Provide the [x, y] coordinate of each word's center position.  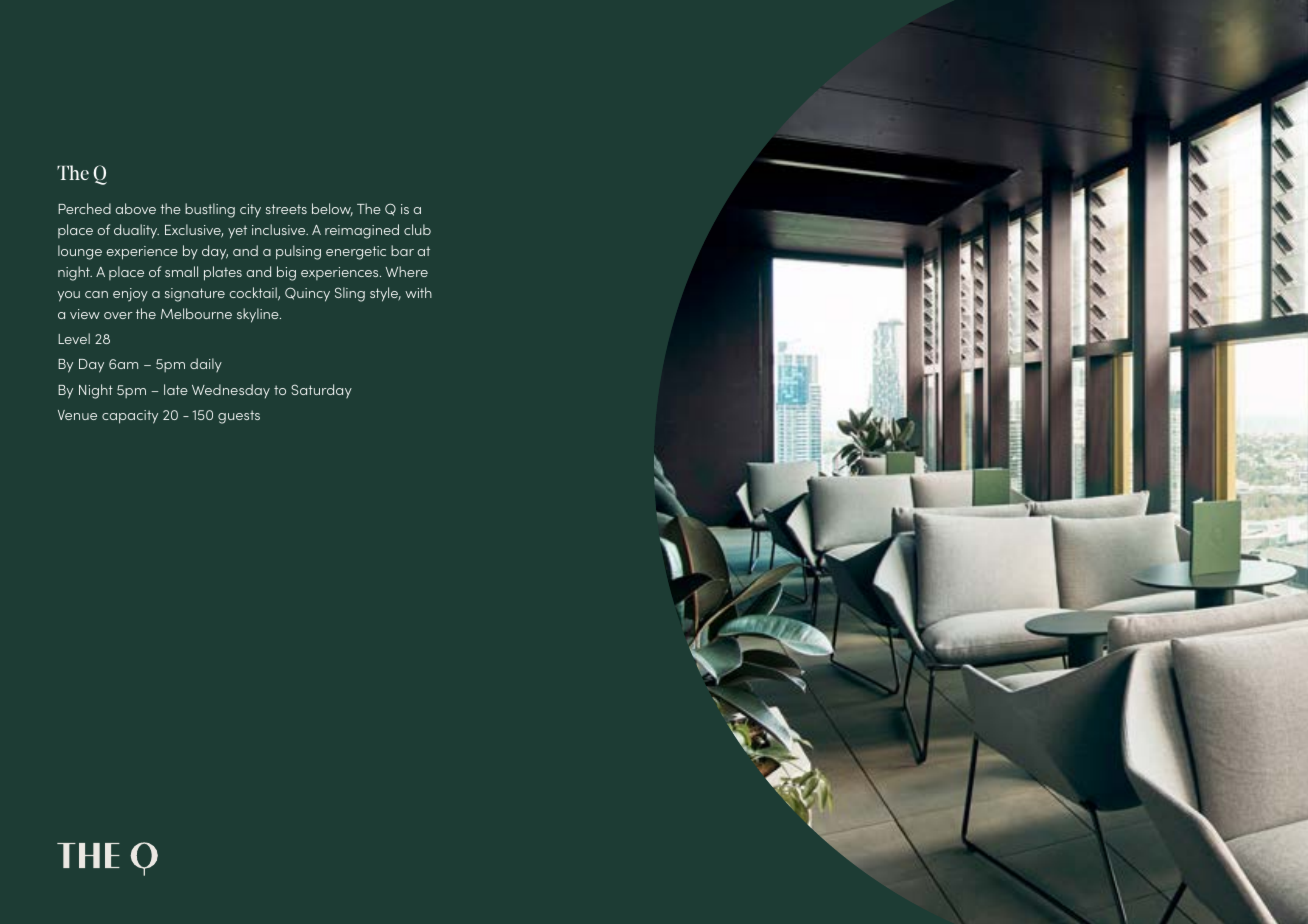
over [118, 315]
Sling [350, 294]
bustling [210, 210]
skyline [259, 315]
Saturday [321, 391]
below [332, 210]
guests [239, 417]
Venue [77, 415]
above [135, 208]
